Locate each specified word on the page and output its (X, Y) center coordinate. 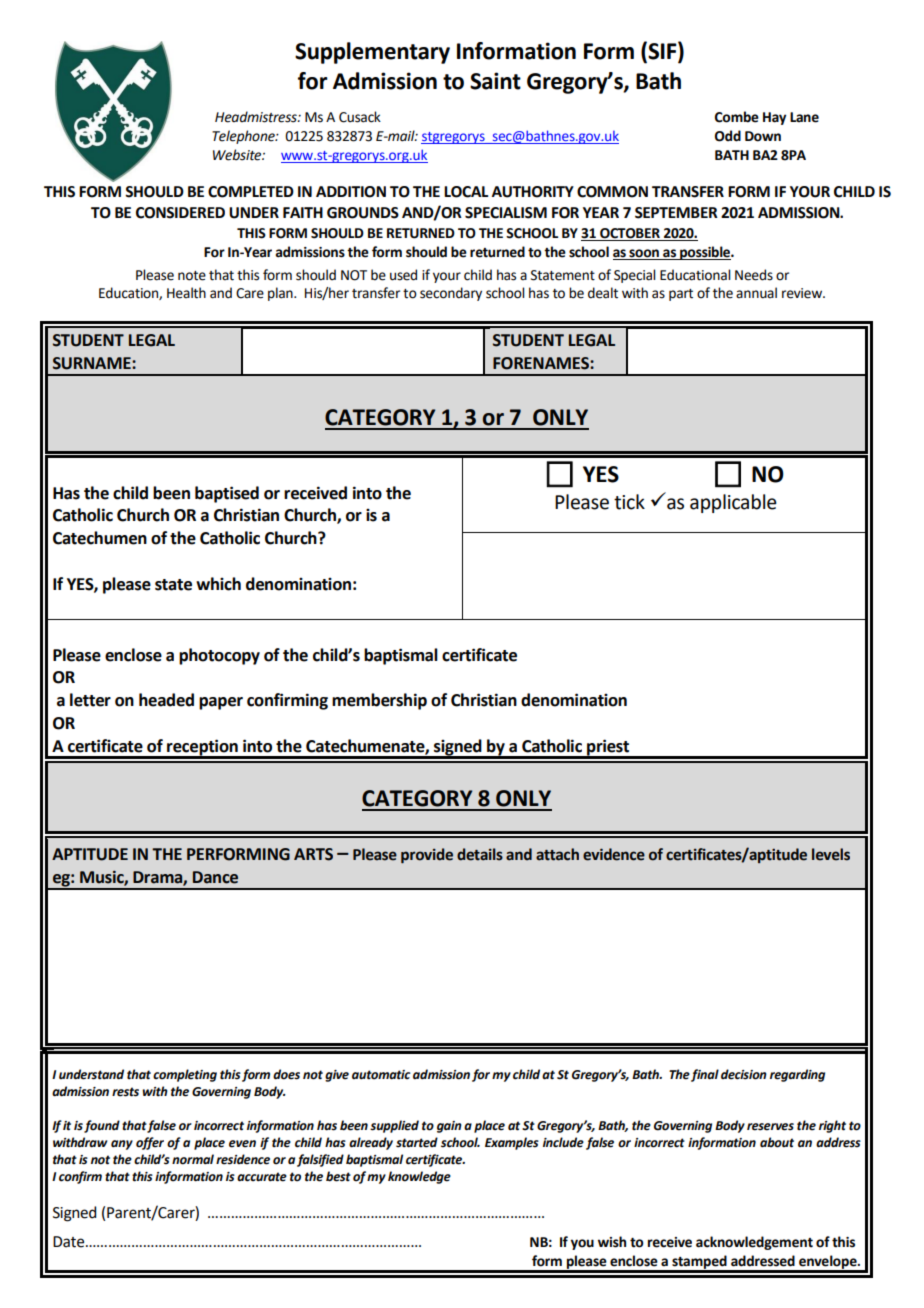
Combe (737, 117)
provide (427, 856)
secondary (451, 294)
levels (831, 854)
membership (379, 701)
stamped (699, 1263)
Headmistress (257, 117)
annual (756, 293)
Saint (495, 81)
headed (166, 700)
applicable (733, 503)
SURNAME (93, 363)
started (417, 1142)
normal (193, 1159)
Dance (215, 877)
